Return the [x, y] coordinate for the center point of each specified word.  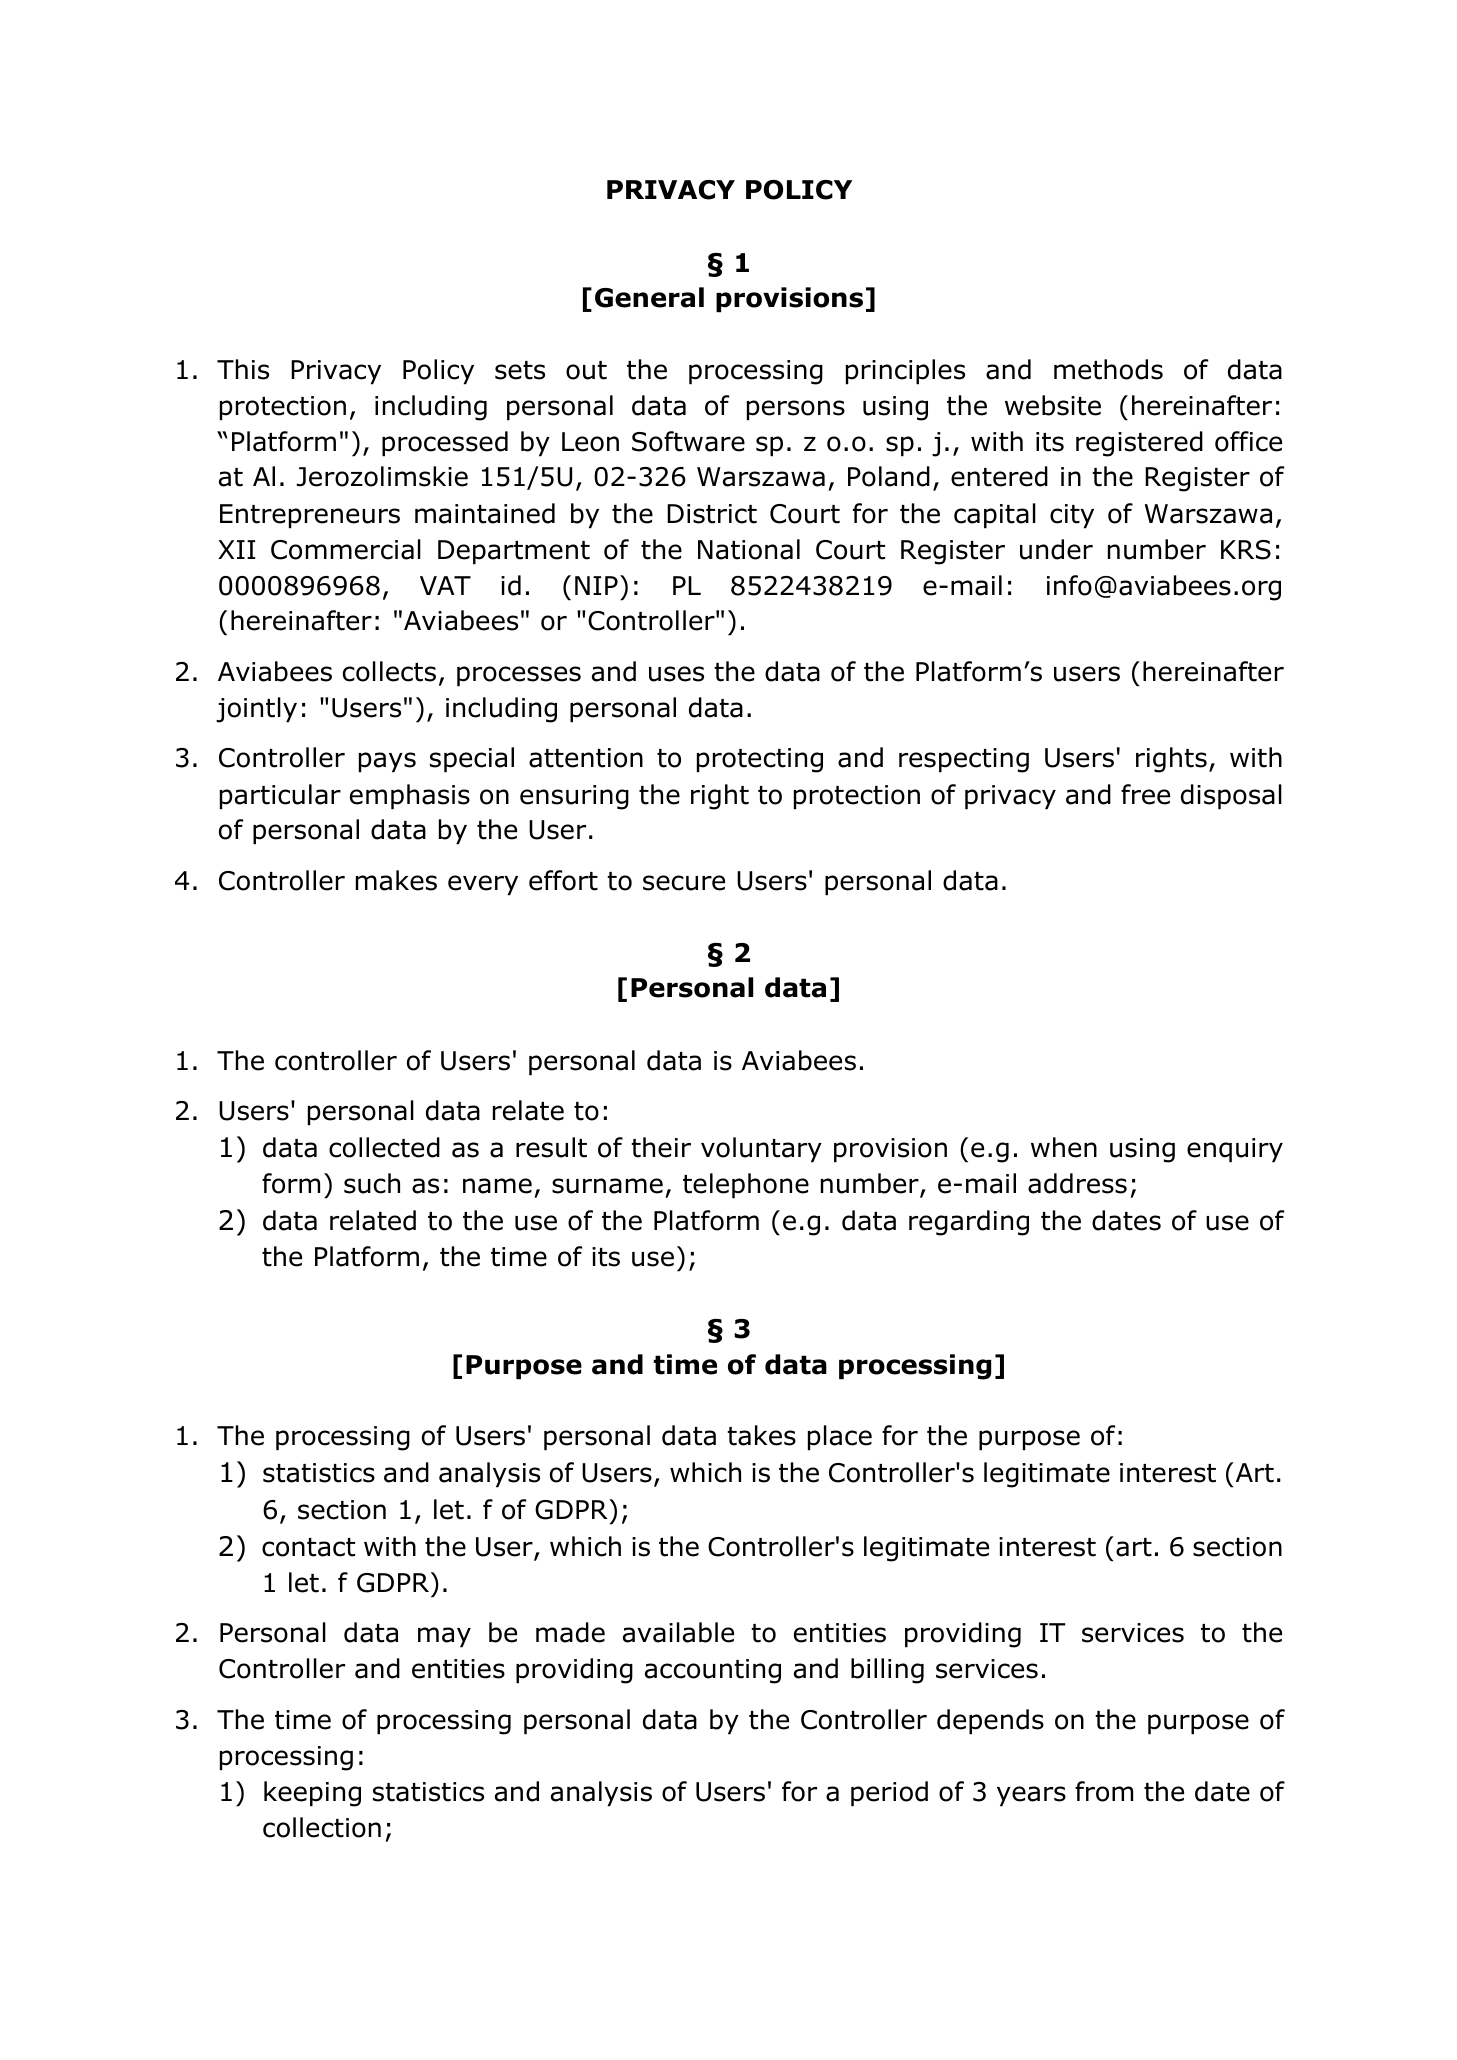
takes [761, 1435]
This [243, 369]
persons [796, 410]
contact [308, 1547]
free [1145, 794]
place [840, 1438]
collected [384, 1147]
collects [389, 671]
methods [1108, 369]
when [1064, 1147]
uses [676, 674]
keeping [312, 1794]
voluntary [761, 1150]
